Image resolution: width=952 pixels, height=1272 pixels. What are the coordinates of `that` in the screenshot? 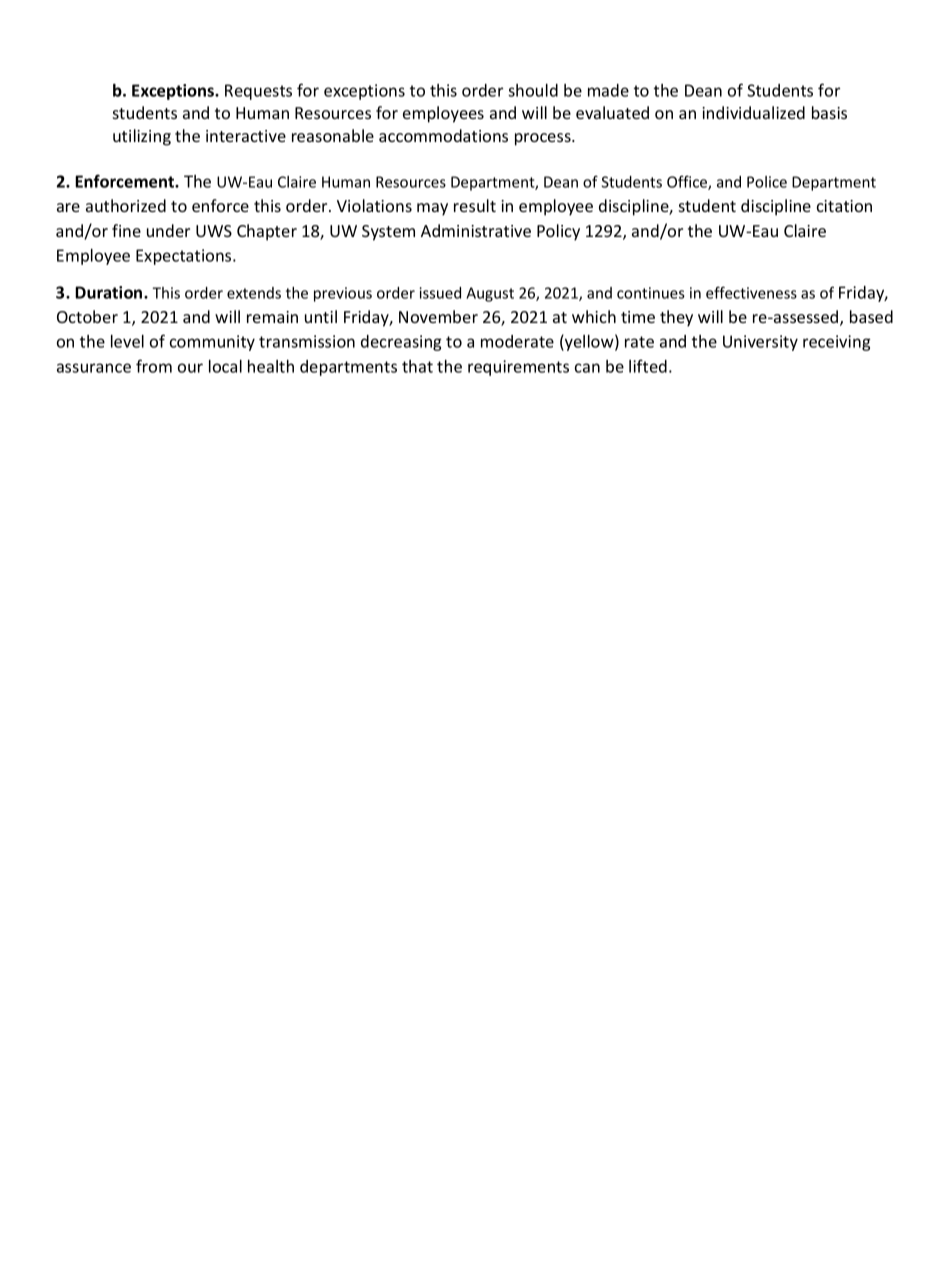 It's located at (417, 366).
